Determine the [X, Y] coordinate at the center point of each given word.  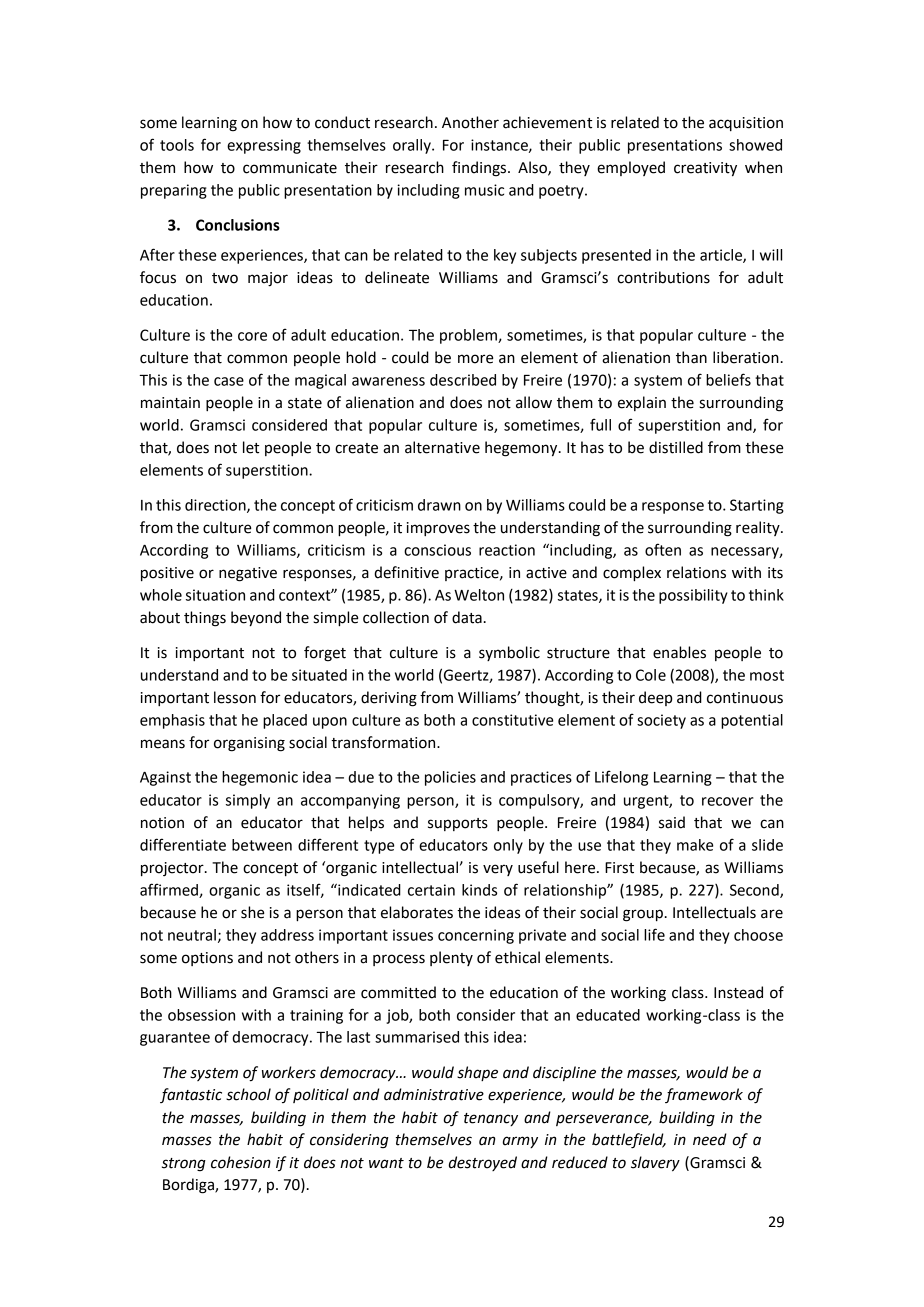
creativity [705, 169]
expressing [264, 146]
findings [480, 169]
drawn [439, 505]
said [672, 822]
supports [458, 824]
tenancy [491, 1119]
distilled [676, 447]
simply [248, 801]
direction [216, 506]
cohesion [241, 1162]
